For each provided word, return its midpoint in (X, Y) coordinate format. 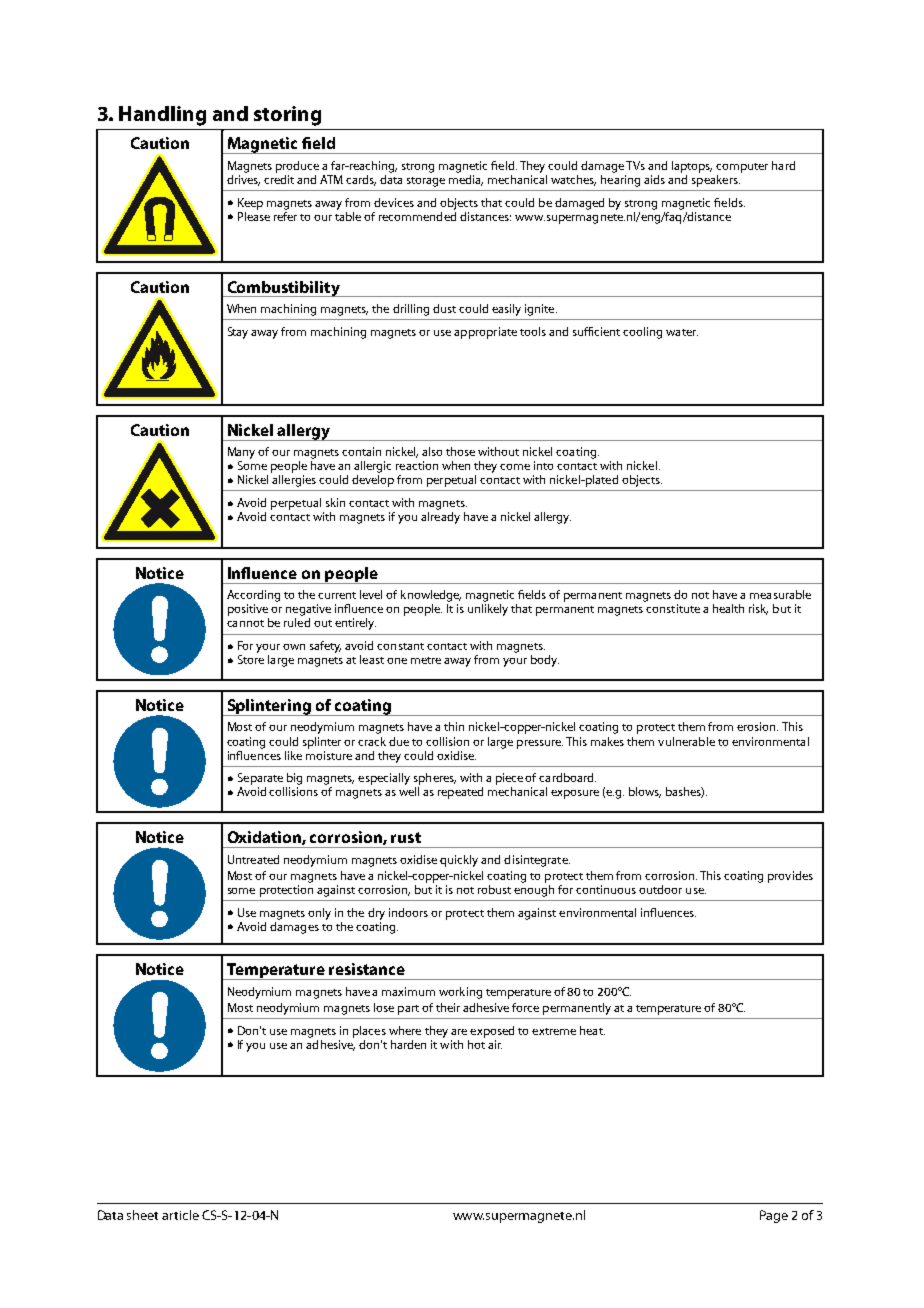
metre (426, 660)
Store (251, 659)
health (728, 608)
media (466, 180)
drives (243, 180)
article (180, 1215)
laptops (692, 167)
